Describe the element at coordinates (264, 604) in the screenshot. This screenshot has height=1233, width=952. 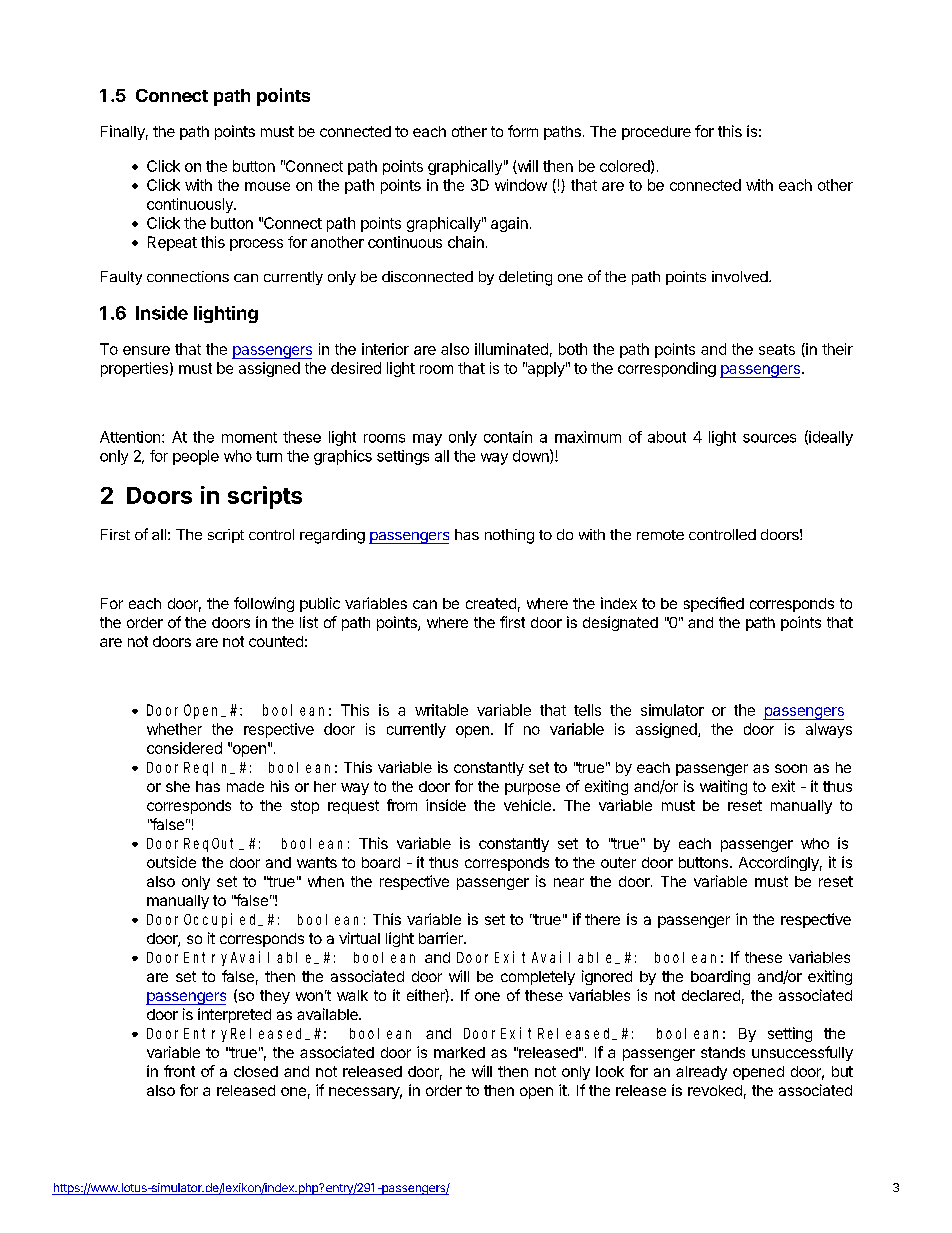
I see `following` at that location.
